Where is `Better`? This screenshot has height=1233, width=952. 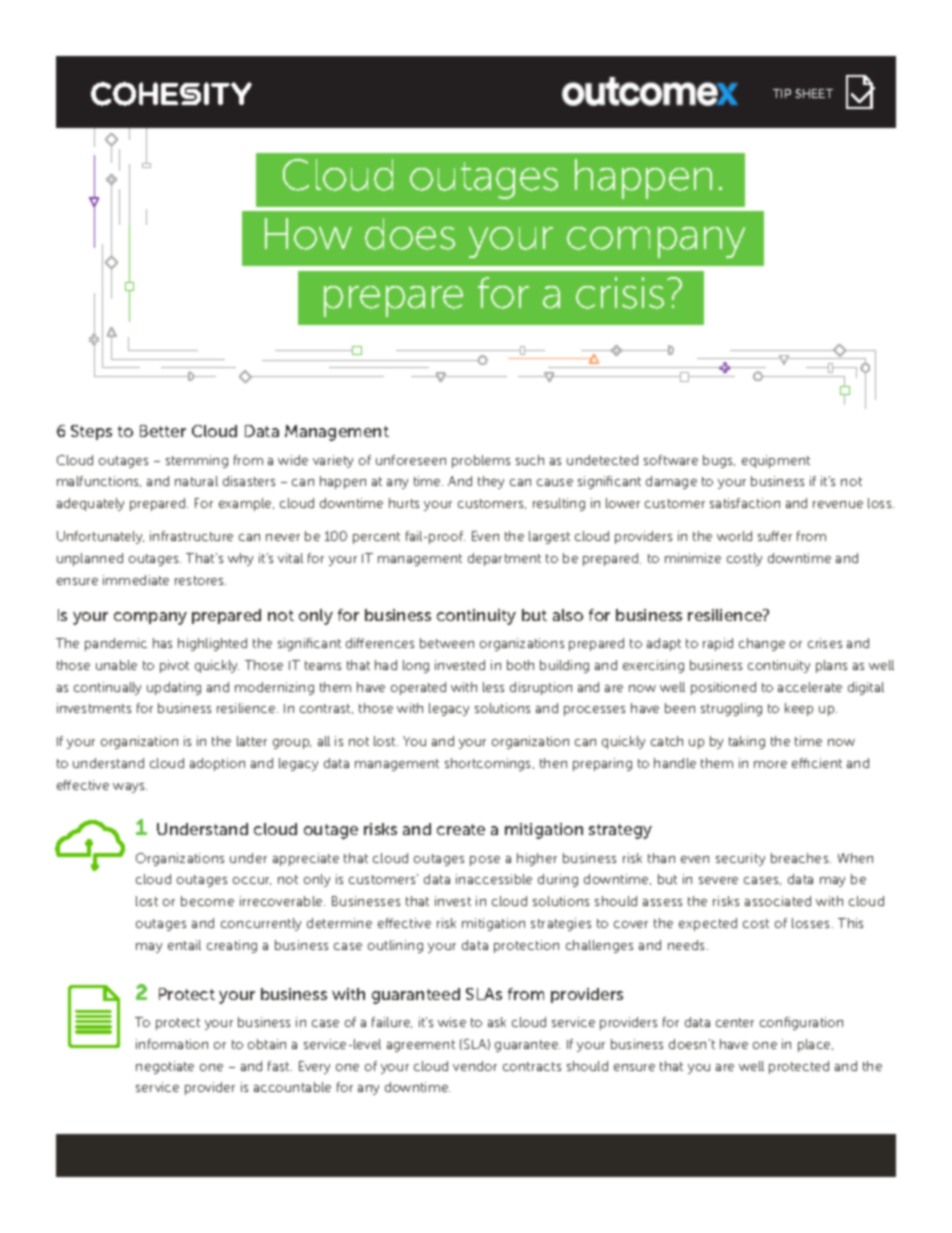 Better is located at coordinates (163, 431).
